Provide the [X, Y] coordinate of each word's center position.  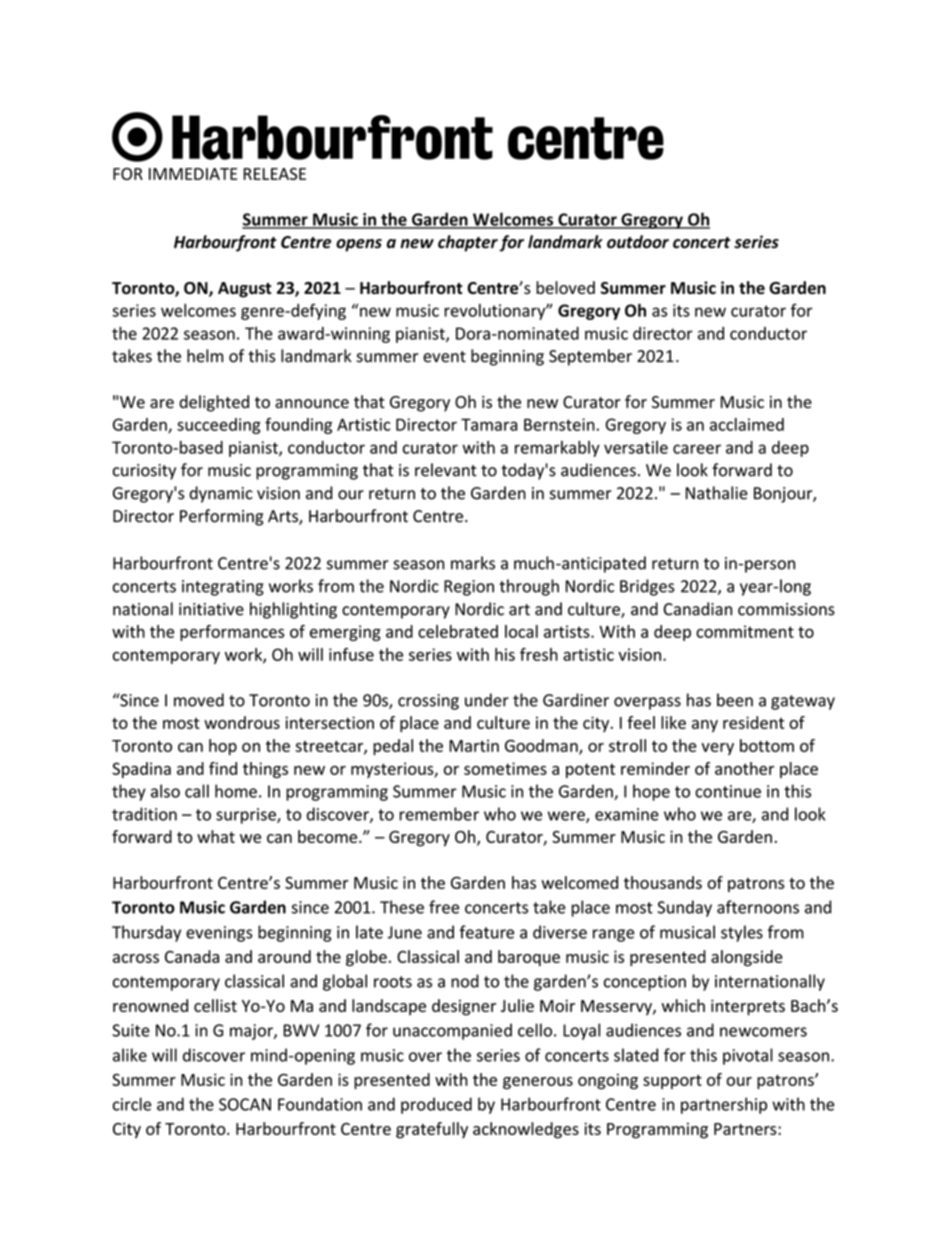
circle [132, 1104]
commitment [745, 631]
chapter [468, 243]
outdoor [638, 242]
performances [232, 633]
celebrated [458, 631]
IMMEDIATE [193, 174]
